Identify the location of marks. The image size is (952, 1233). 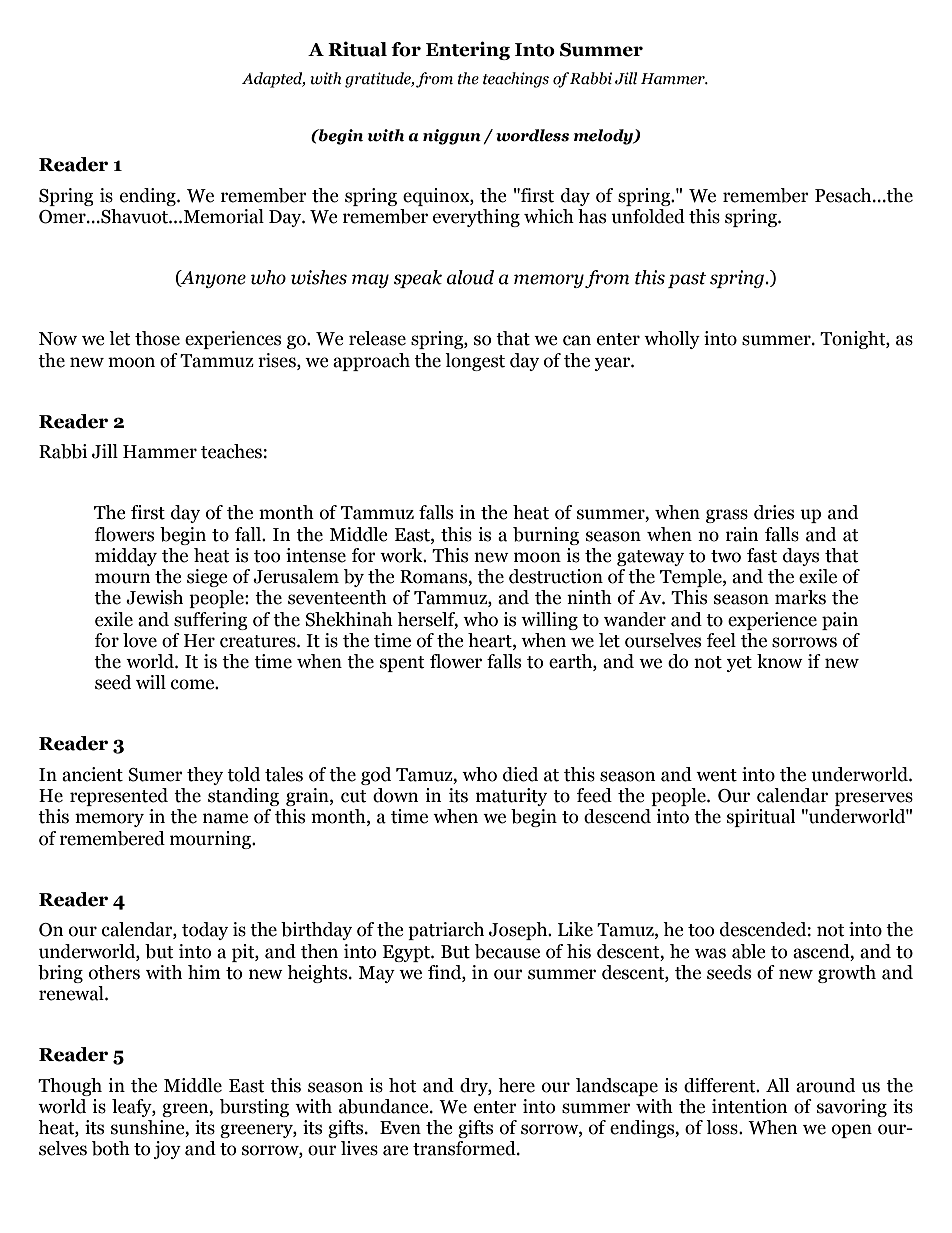
(800, 597).
